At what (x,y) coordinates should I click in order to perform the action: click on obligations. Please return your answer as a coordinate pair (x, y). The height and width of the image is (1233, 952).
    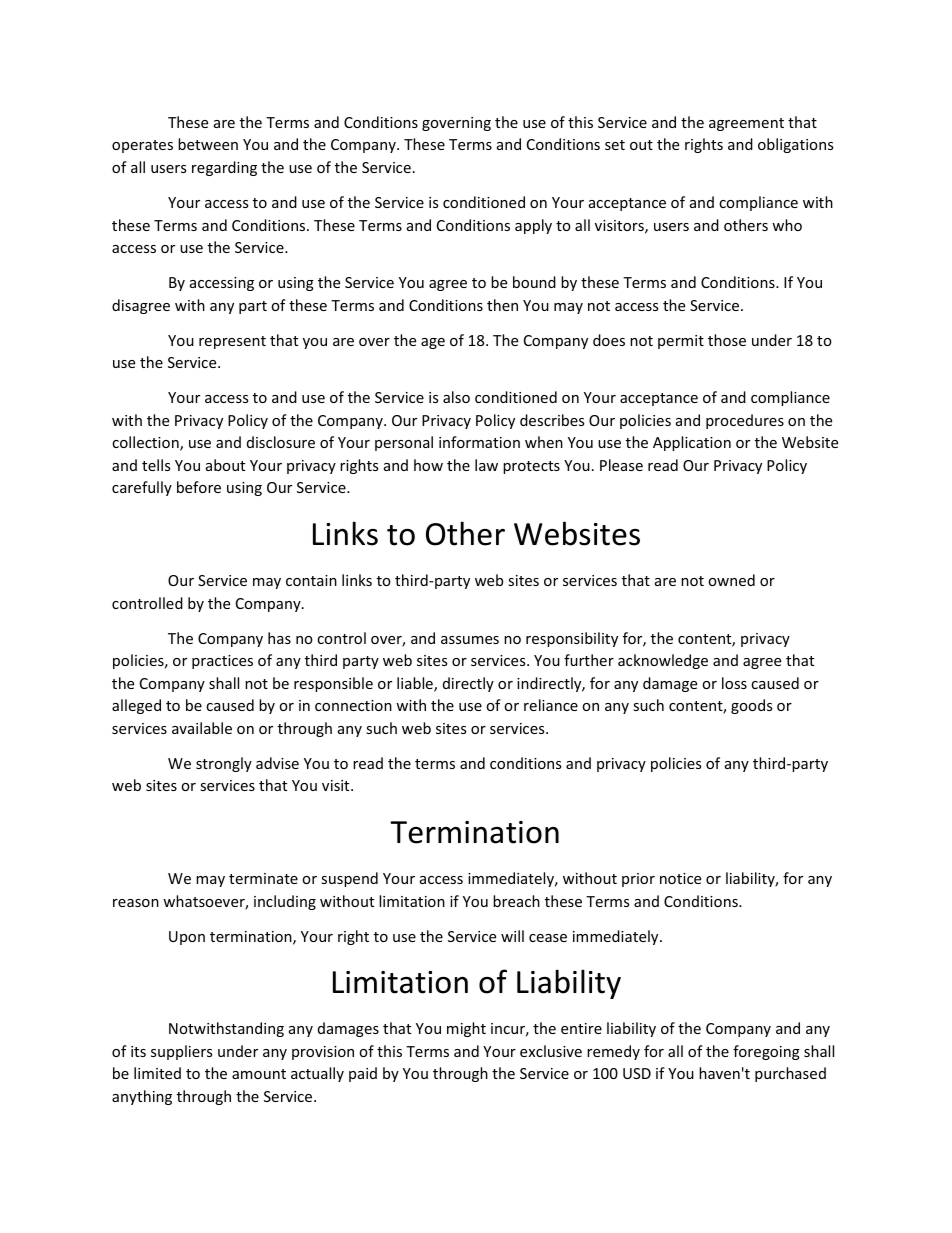
    Looking at the image, I should click on (795, 145).
